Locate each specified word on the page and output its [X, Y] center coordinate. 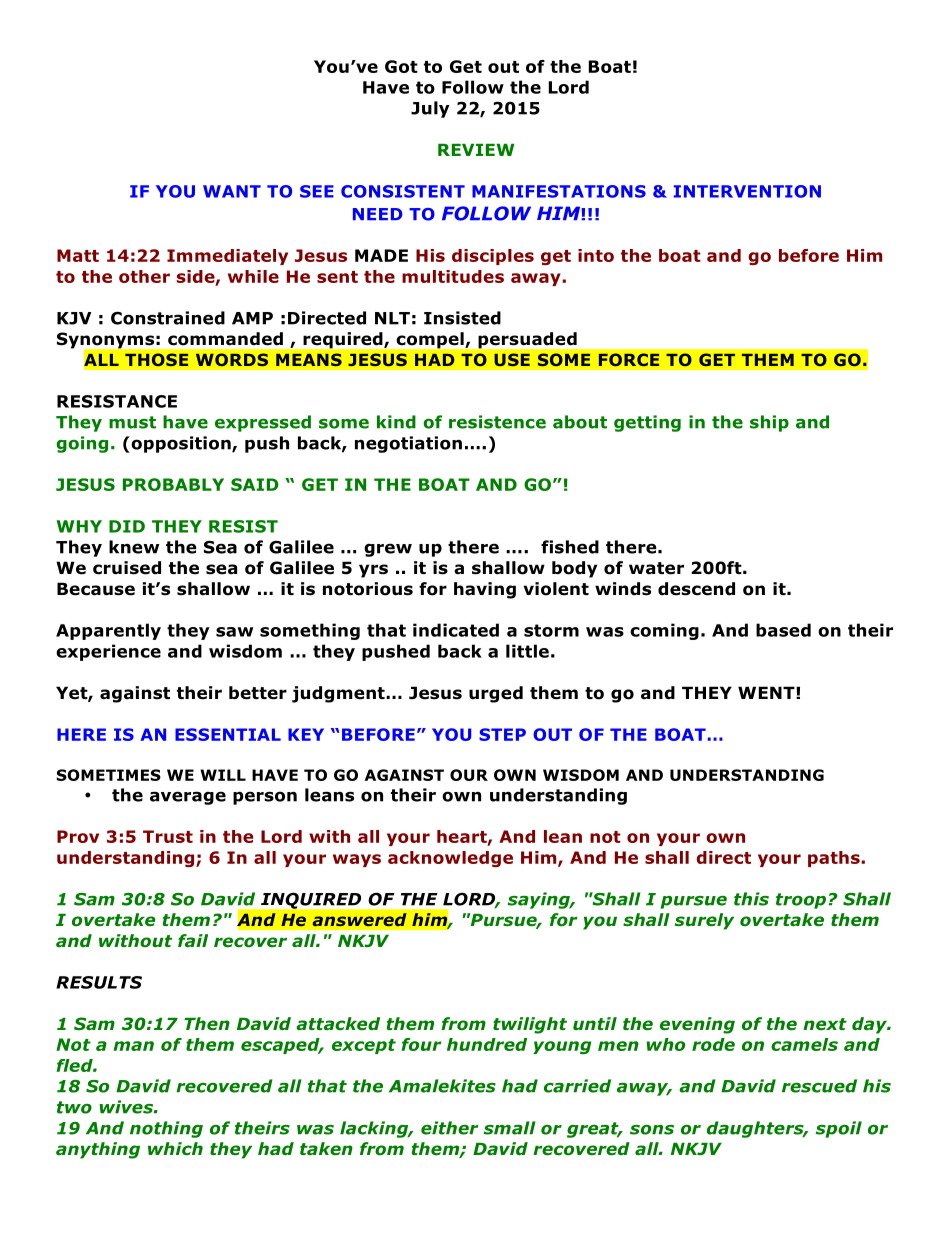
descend [696, 589]
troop [801, 901]
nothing [166, 1129]
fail [193, 941]
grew [388, 550]
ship [769, 423]
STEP [502, 734]
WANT [232, 191]
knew [134, 547]
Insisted [462, 318]
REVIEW [476, 150]
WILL [223, 775]
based [783, 630]
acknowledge [450, 859]
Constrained [168, 318]
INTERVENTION [747, 191]
